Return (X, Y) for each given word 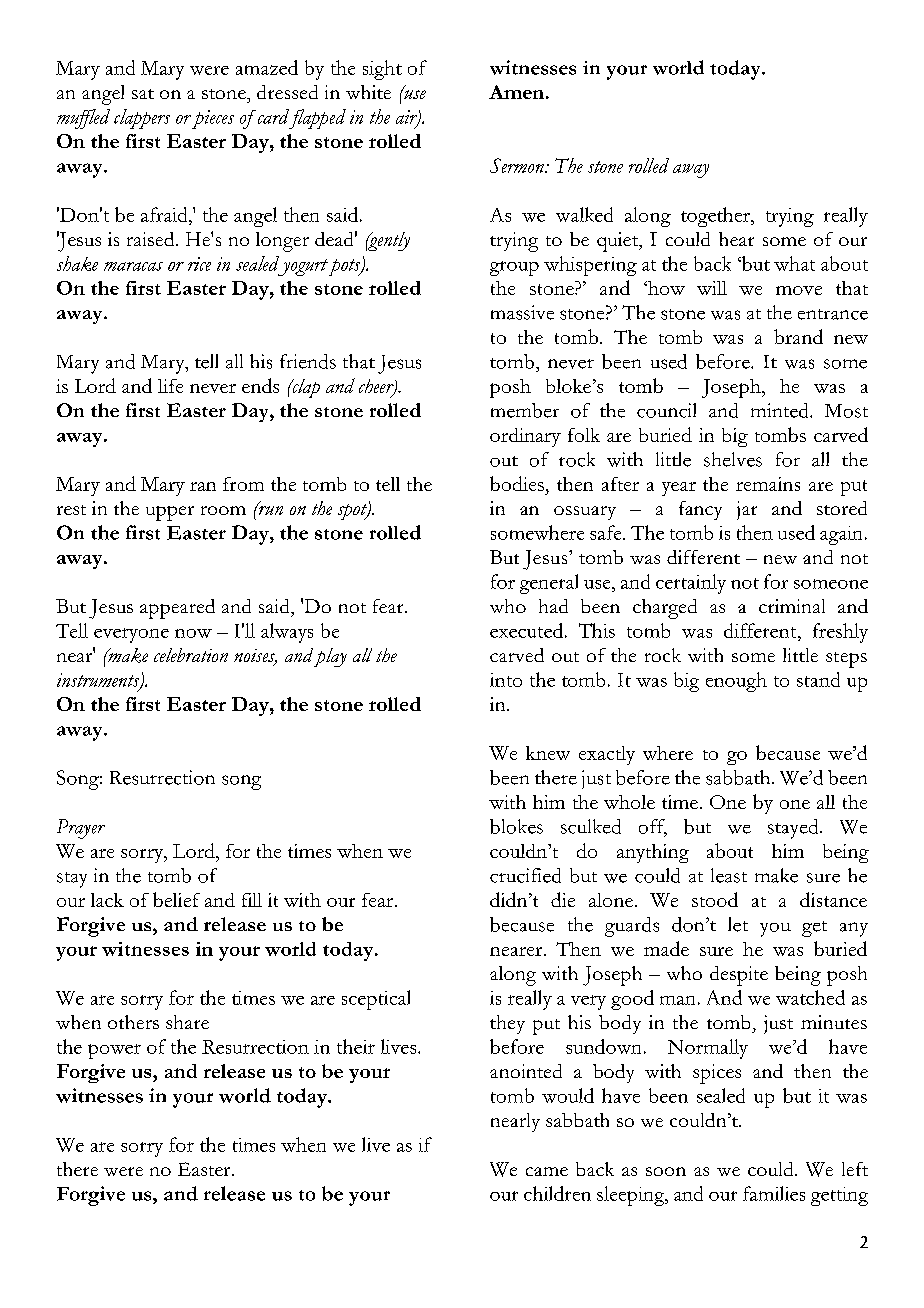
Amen (516, 92)
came (547, 1171)
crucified (525, 875)
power (114, 1051)
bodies (517, 483)
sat (143, 94)
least (729, 875)
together (716, 217)
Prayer (81, 829)
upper (170, 513)
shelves (733, 459)
